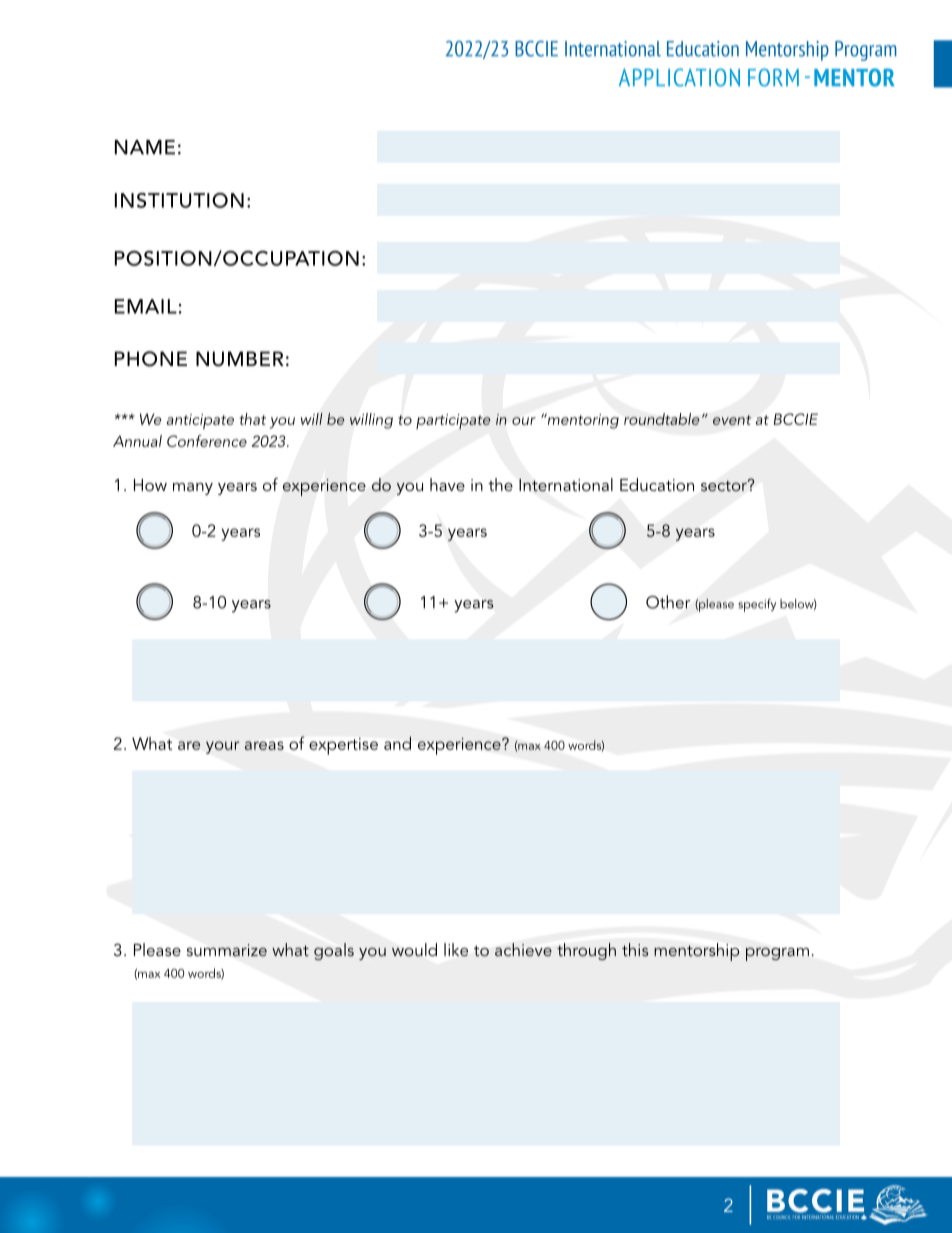 This document has height=1233, width=952. Describe the element at coordinates (453, 421) in the document. I see `participate` at that location.
